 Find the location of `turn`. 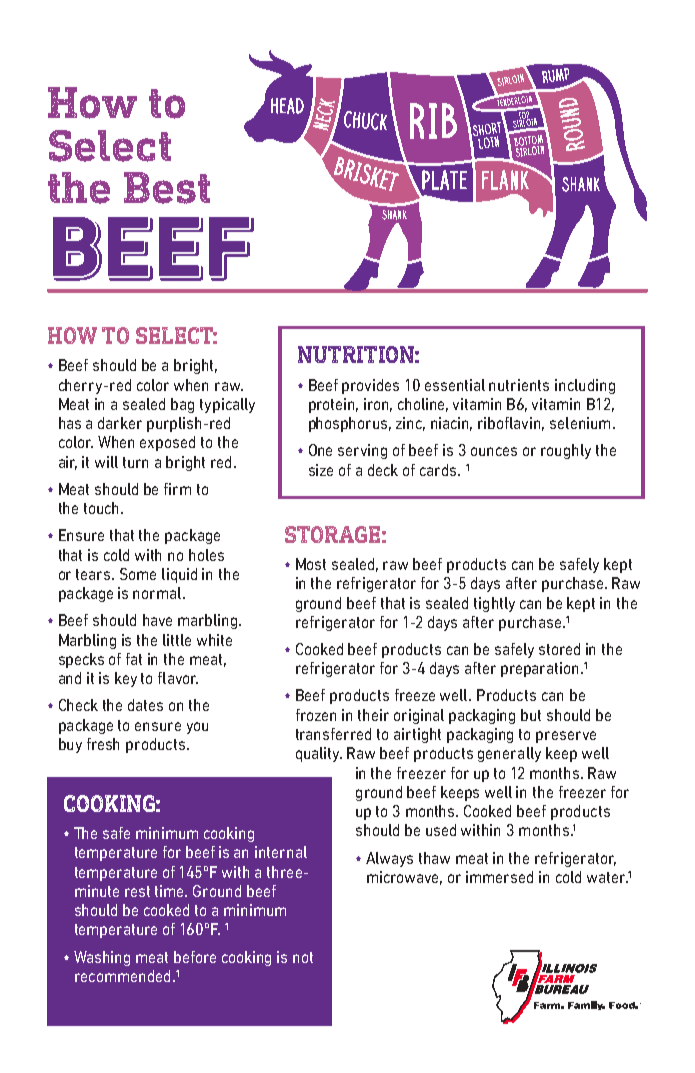

turn is located at coordinates (135, 462).
